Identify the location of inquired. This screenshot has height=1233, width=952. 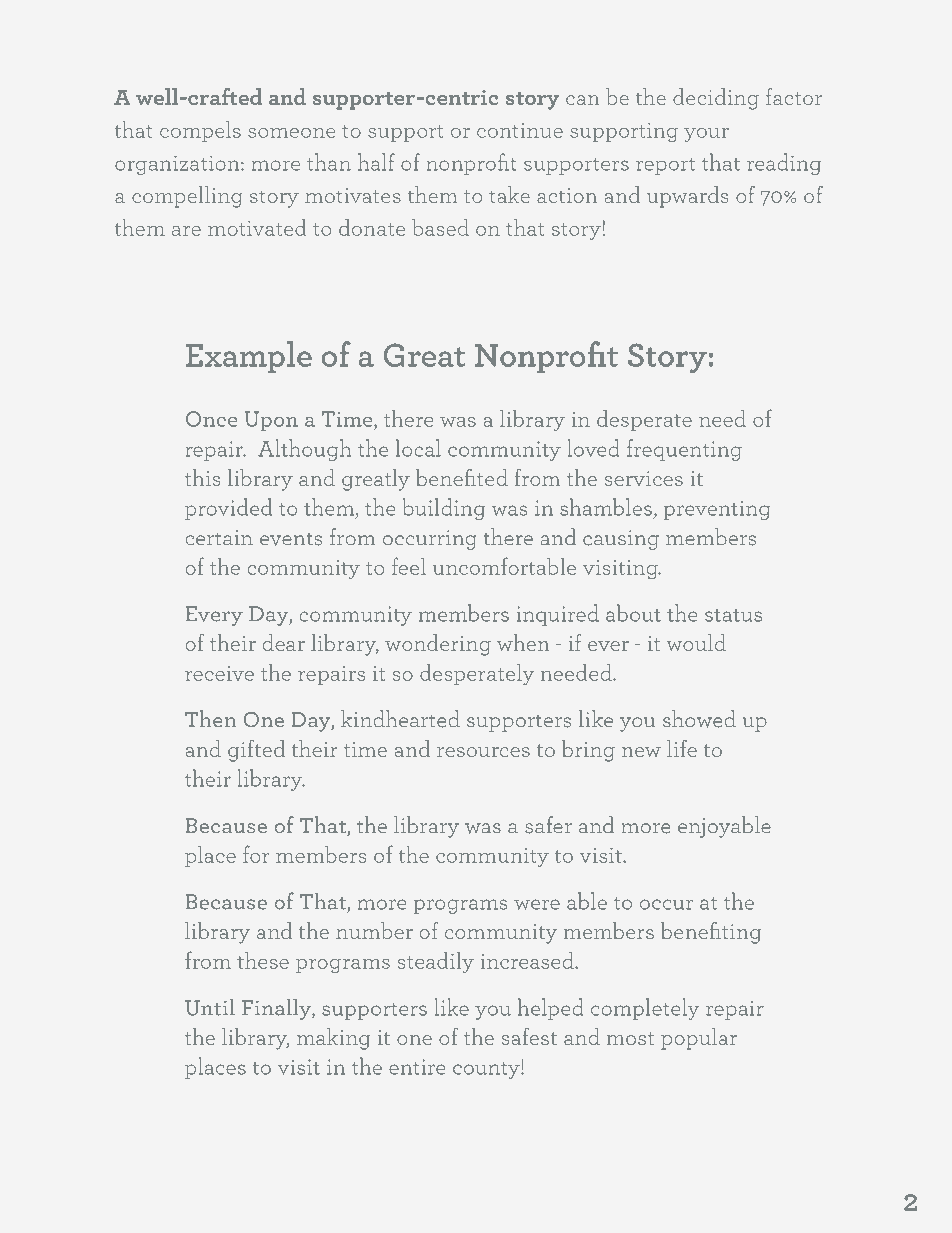
(558, 615).
